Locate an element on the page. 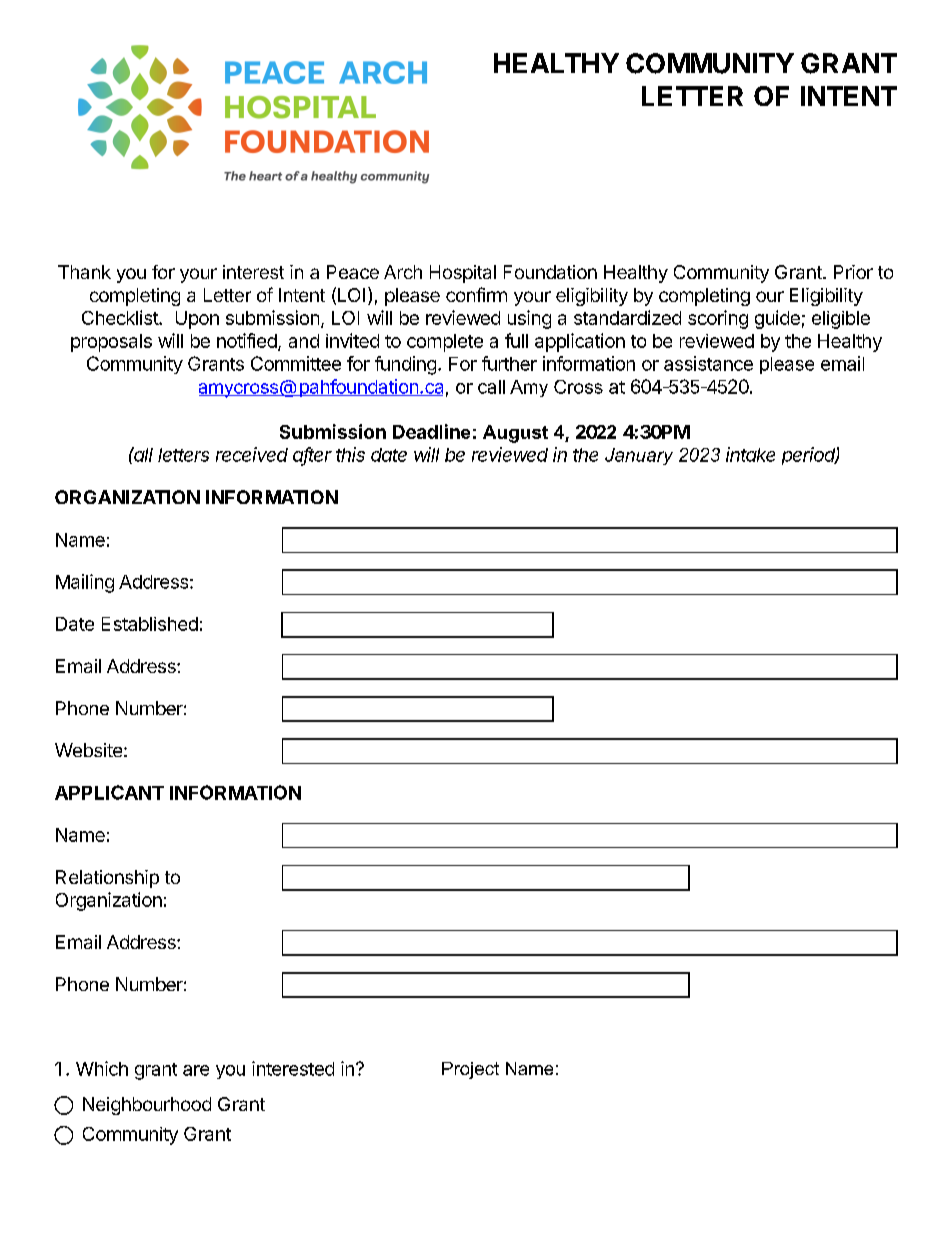 The height and width of the document is (1233, 952). Neighbourhood is located at coordinates (147, 1106).
